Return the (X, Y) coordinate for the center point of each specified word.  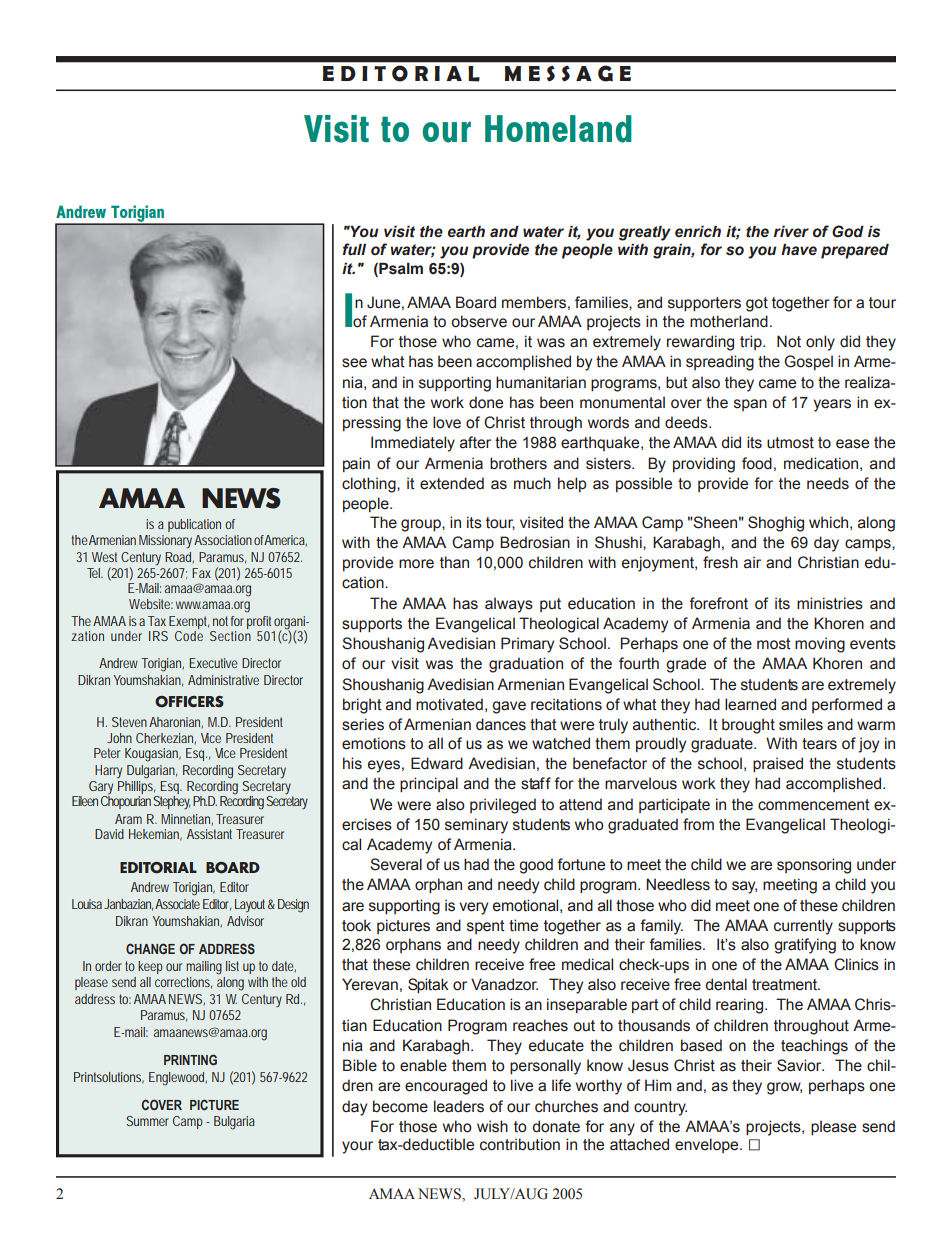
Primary (527, 645)
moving (820, 645)
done (486, 402)
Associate (177, 904)
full (354, 249)
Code (189, 636)
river (791, 231)
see (354, 363)
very (473, 908)
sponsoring (814, 866)
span (750, 405)
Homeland (558, 129)
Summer (147, 1121)
